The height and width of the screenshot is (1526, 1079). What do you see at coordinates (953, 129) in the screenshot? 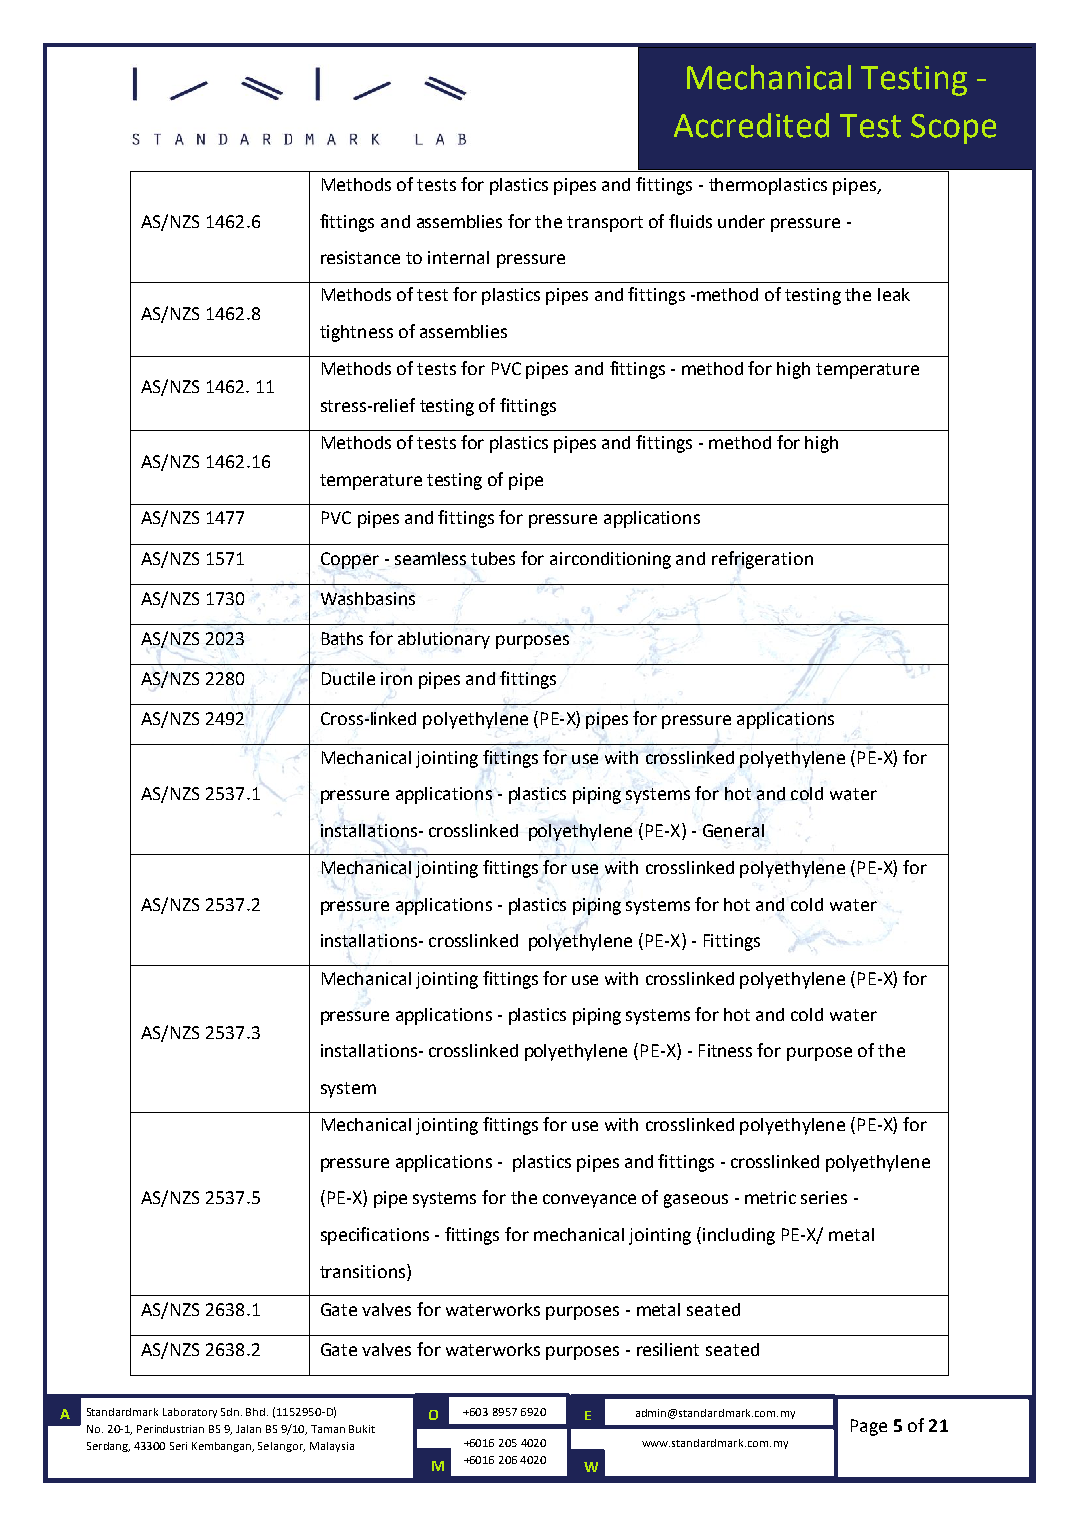
I see `Scope` at bounding box center [953, 129].
